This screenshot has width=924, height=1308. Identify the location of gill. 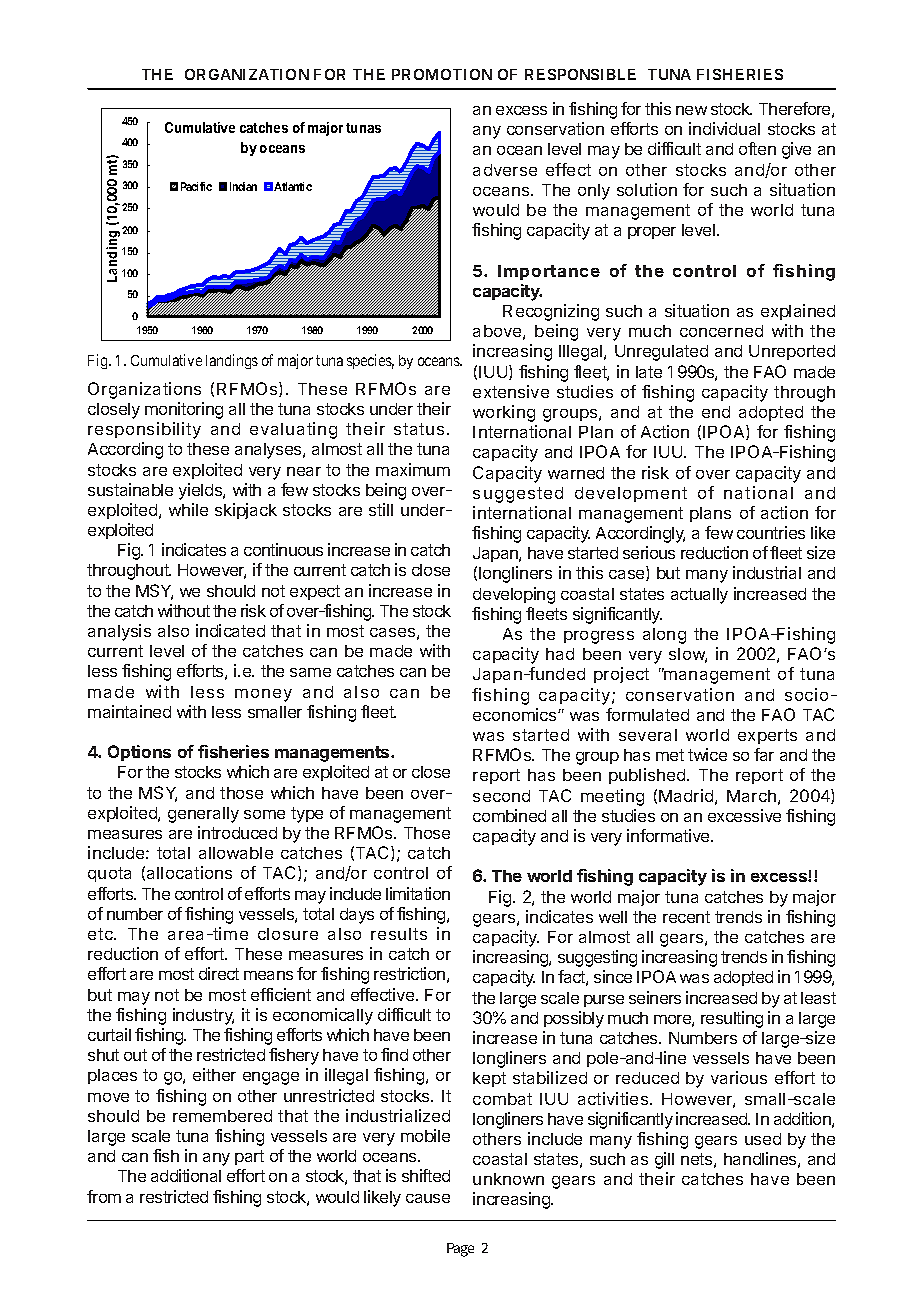
(664, 1160).
